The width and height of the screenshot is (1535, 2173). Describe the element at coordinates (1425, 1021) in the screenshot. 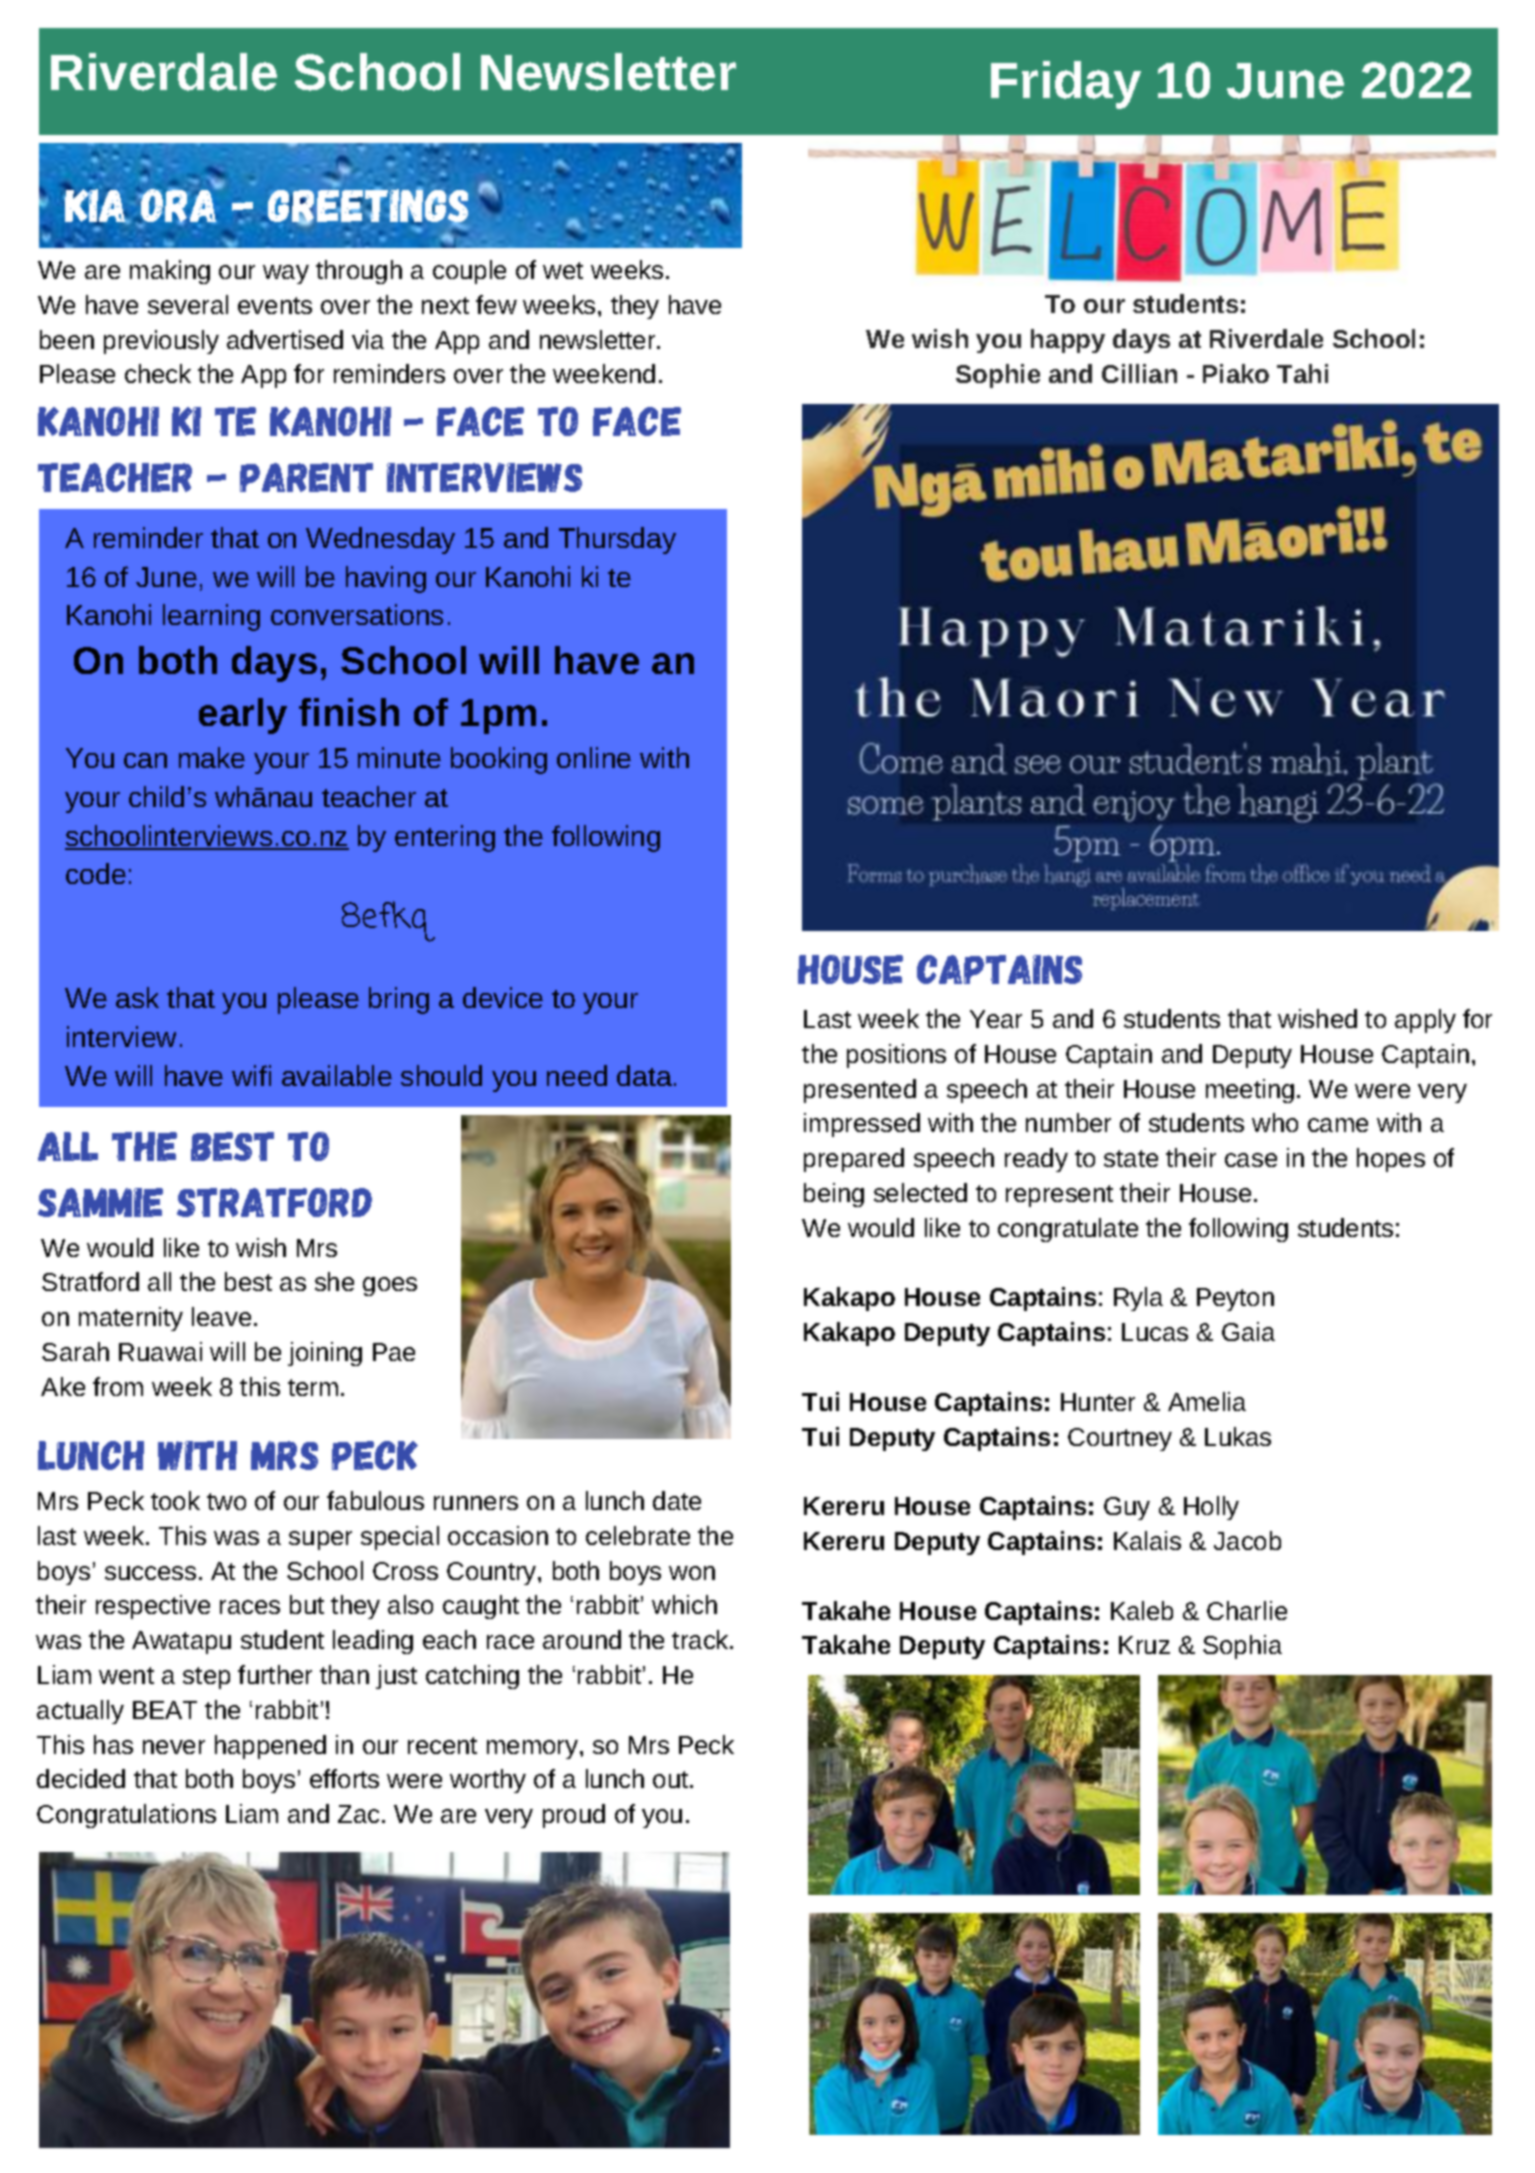

I see `apply` at that location.
